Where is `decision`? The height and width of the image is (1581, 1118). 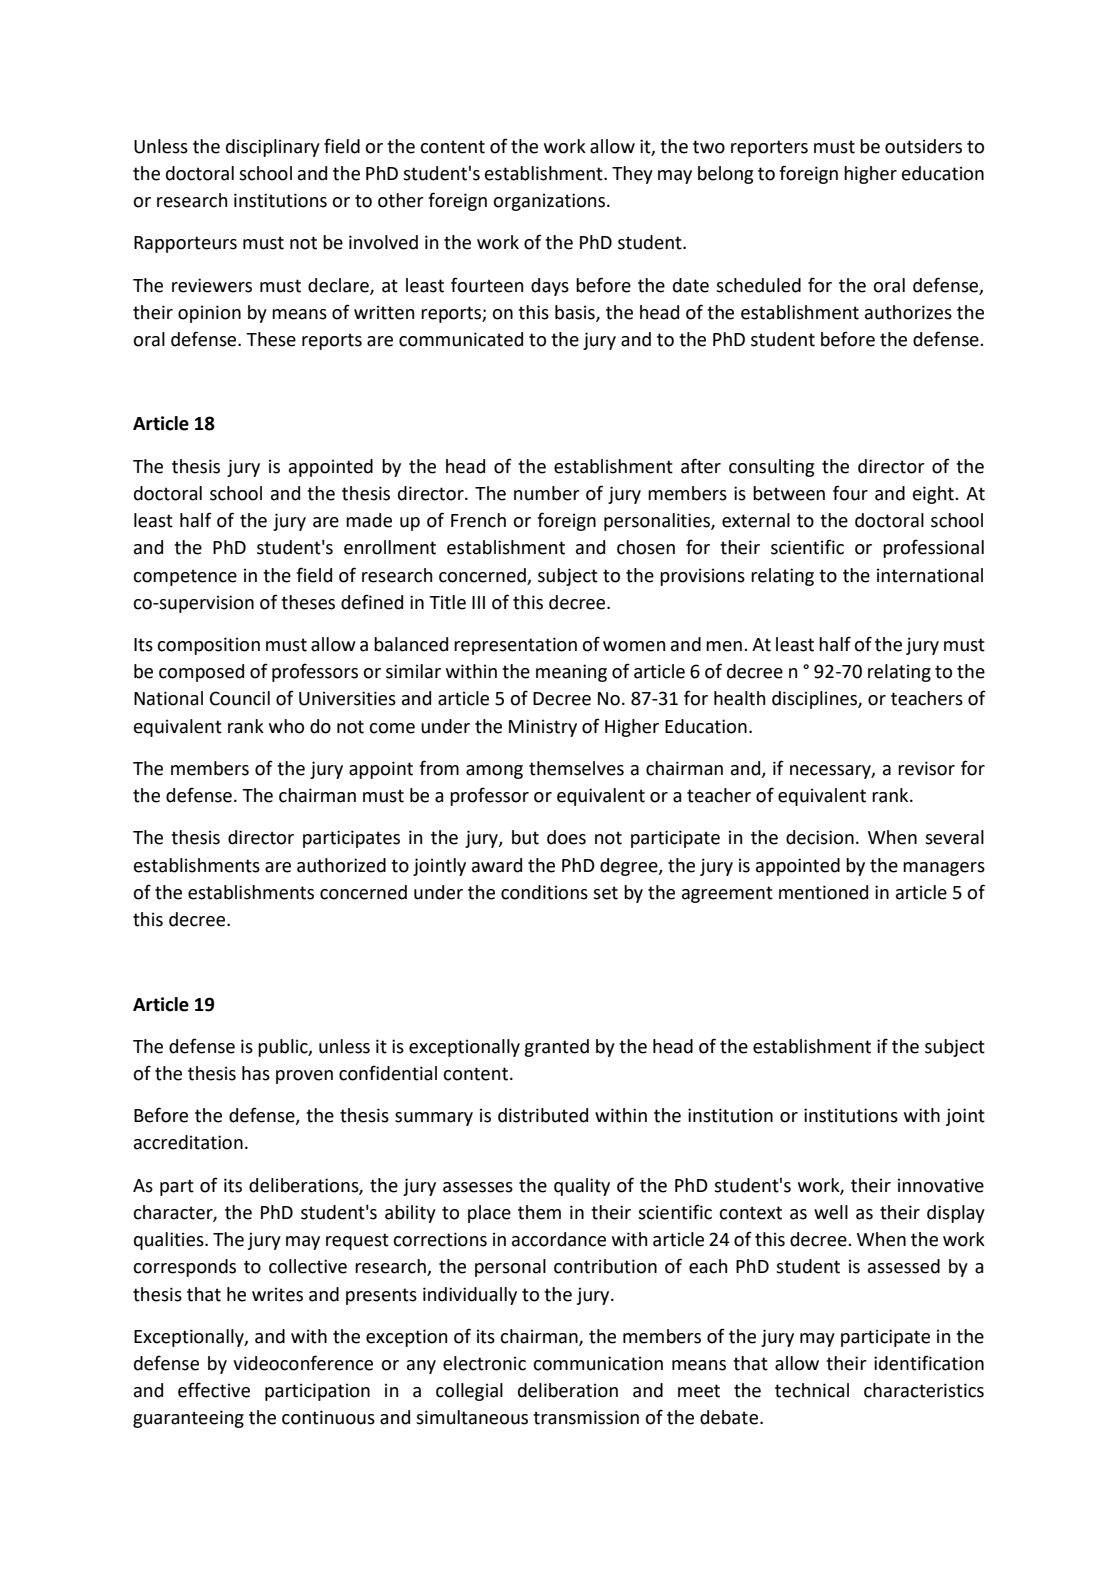 decision is located at coordinates (820, 837).
